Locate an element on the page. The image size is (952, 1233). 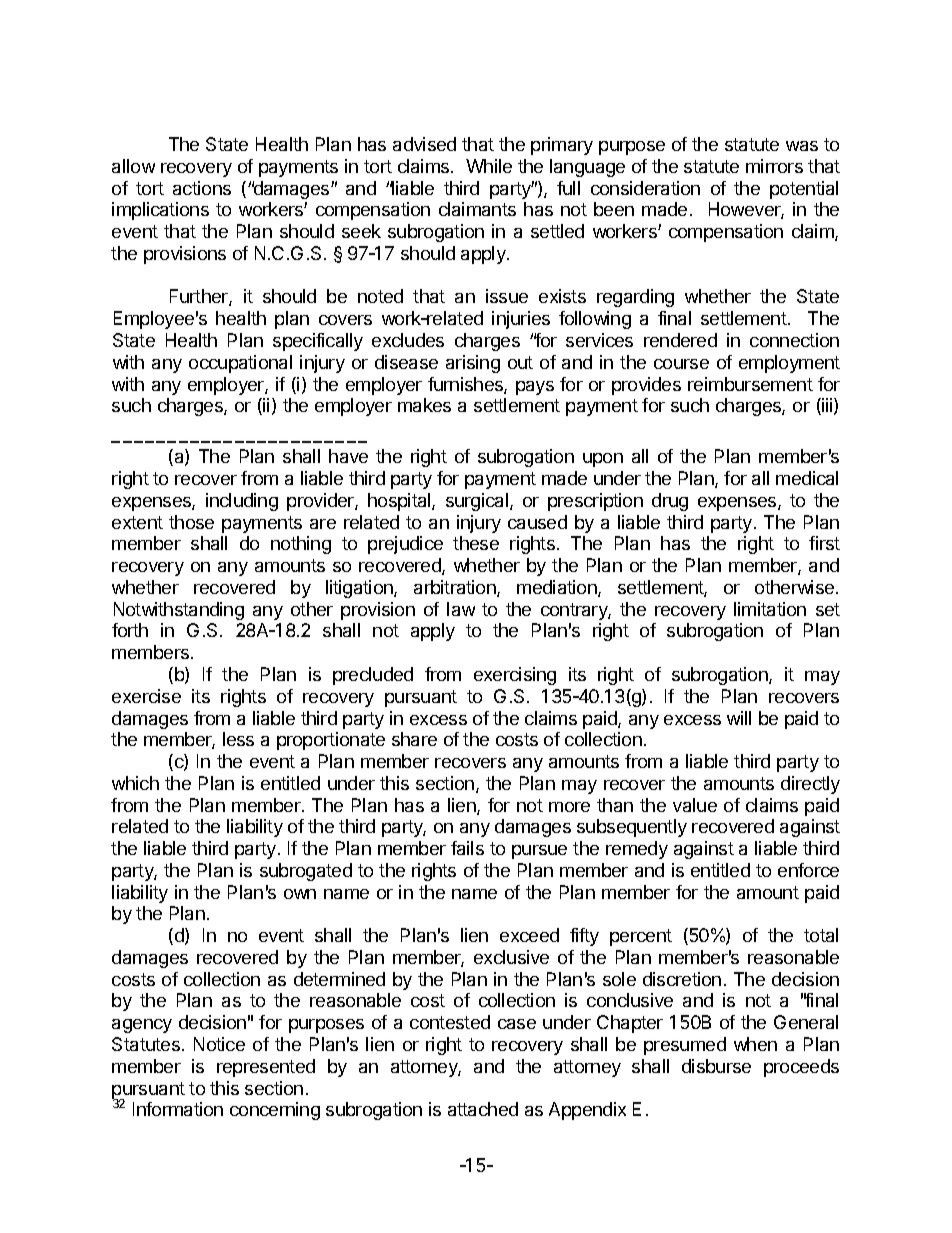
law is located at coordinates (461, 609).
